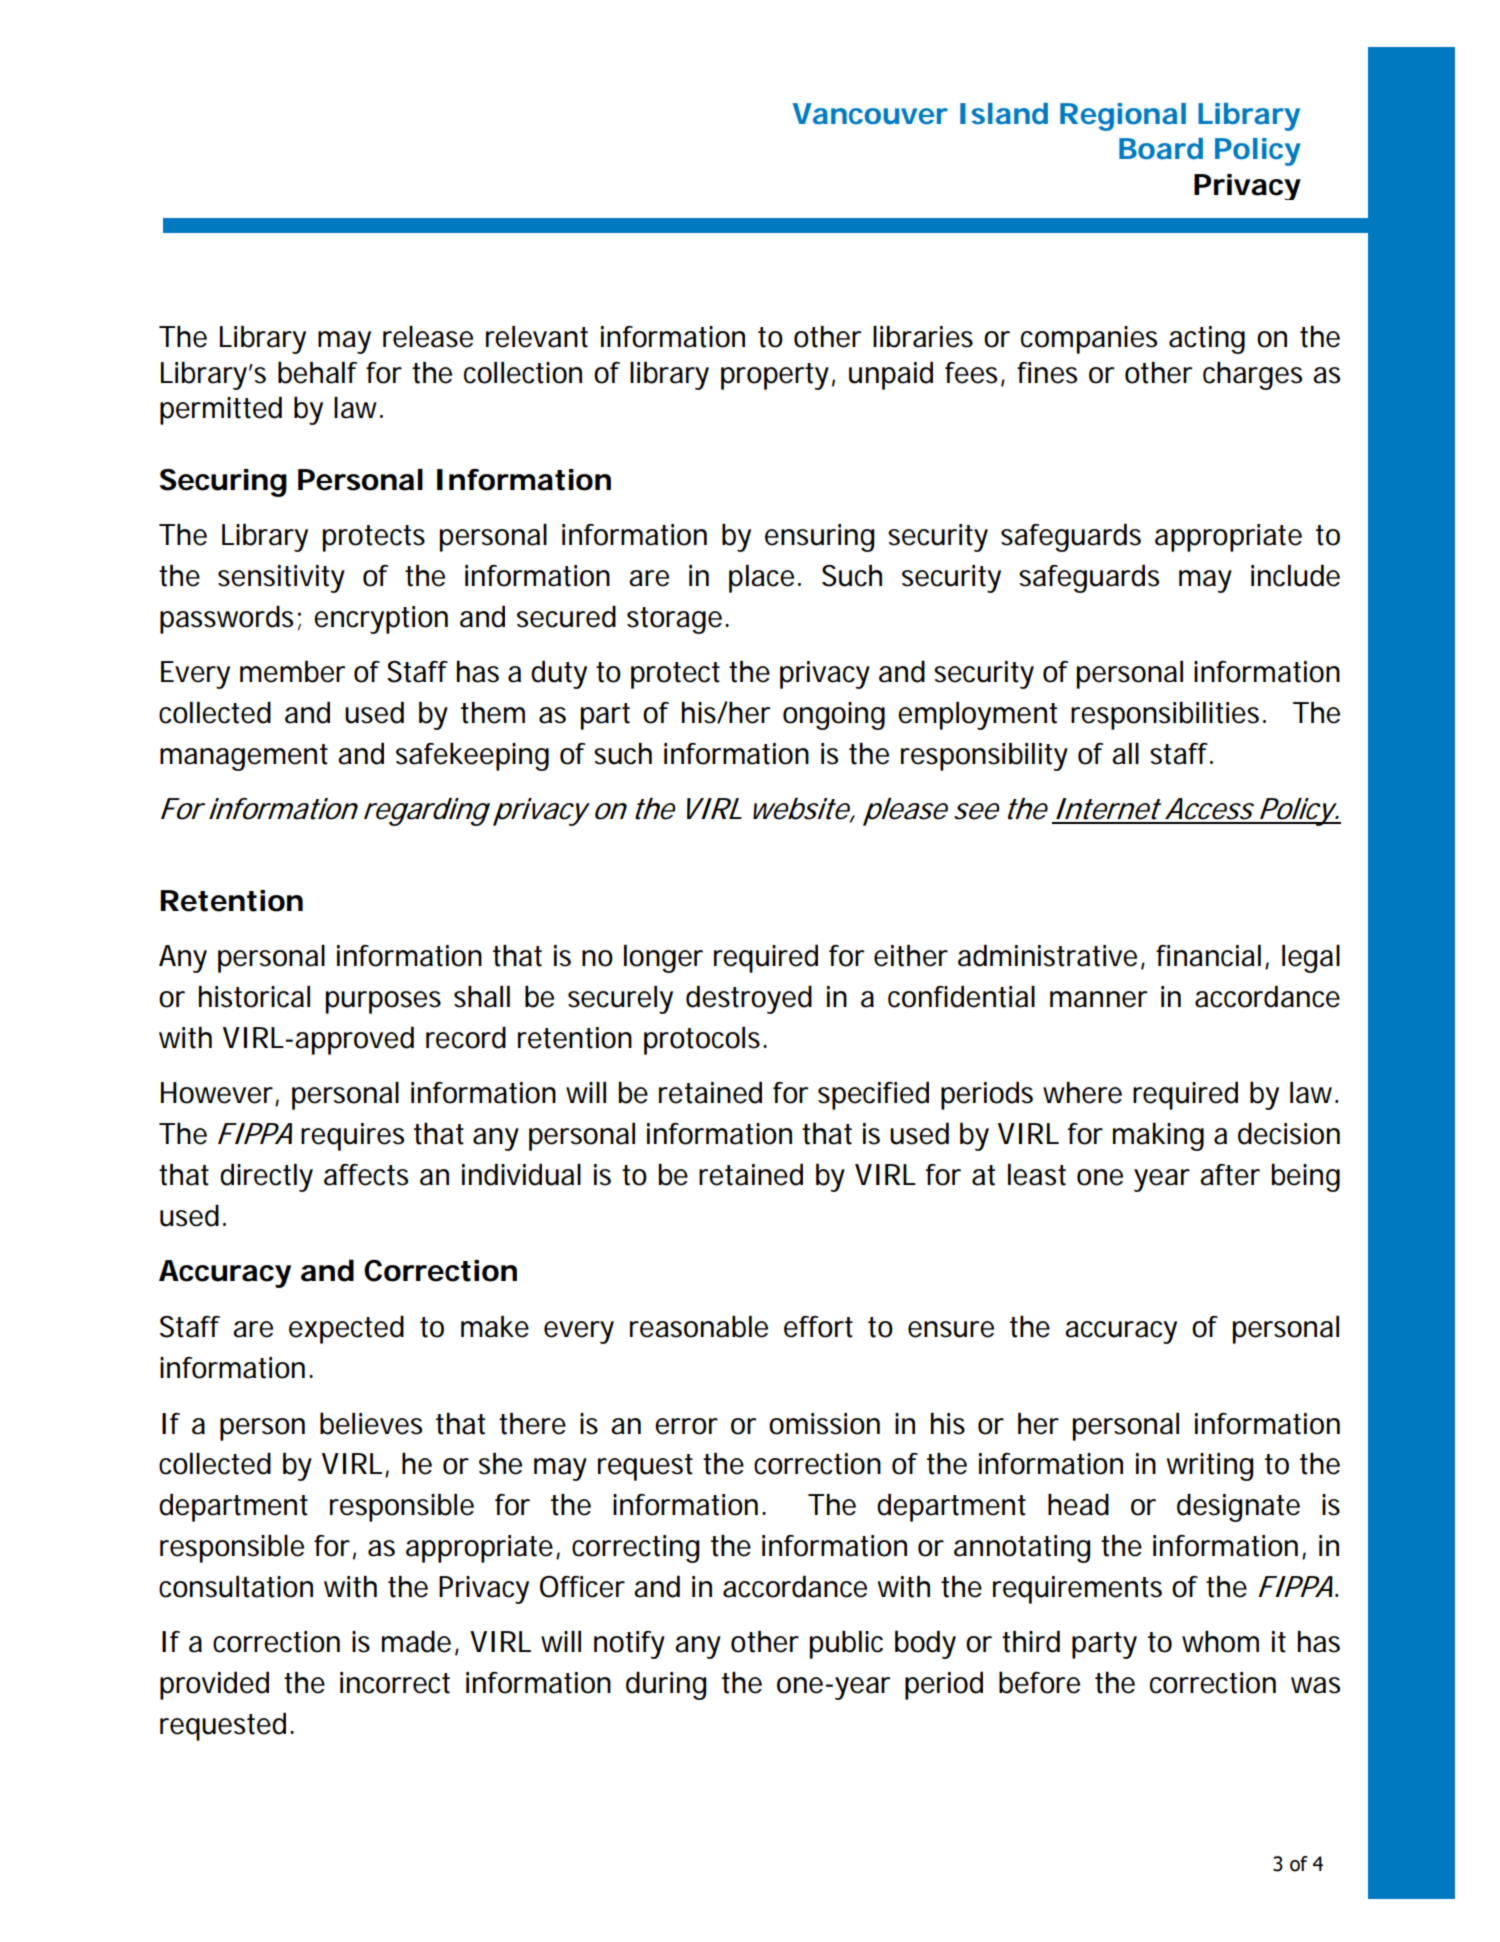  Describe the element at coordinates (1220, 1642) in the screenshot. I see `whom` at that location.
